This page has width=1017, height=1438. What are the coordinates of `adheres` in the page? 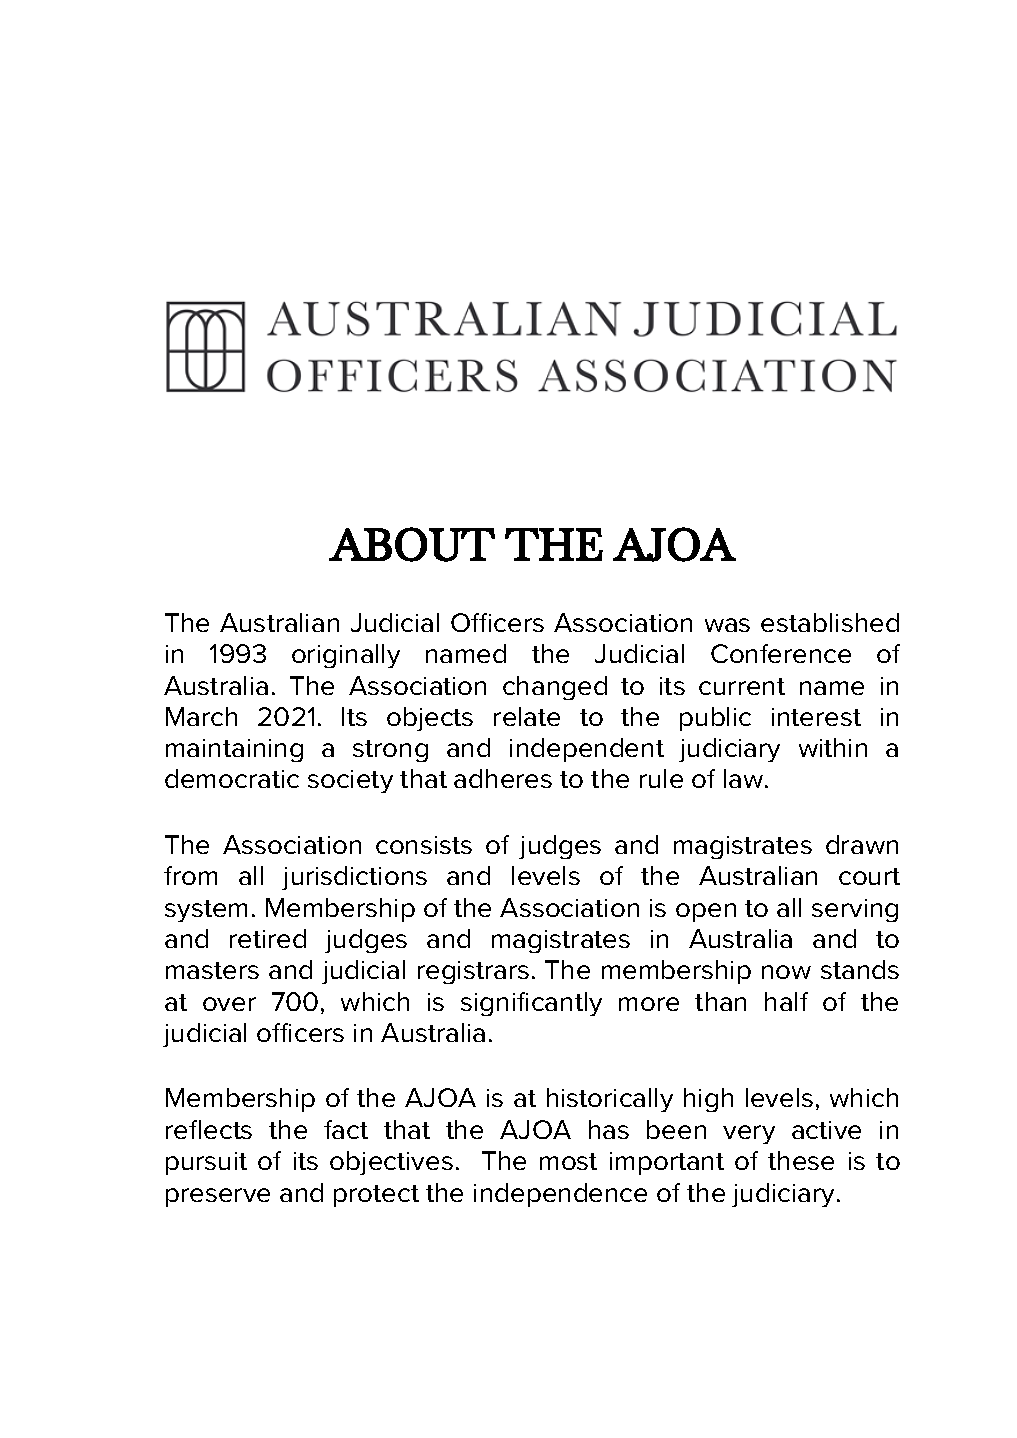 It's located at (503, 778).
